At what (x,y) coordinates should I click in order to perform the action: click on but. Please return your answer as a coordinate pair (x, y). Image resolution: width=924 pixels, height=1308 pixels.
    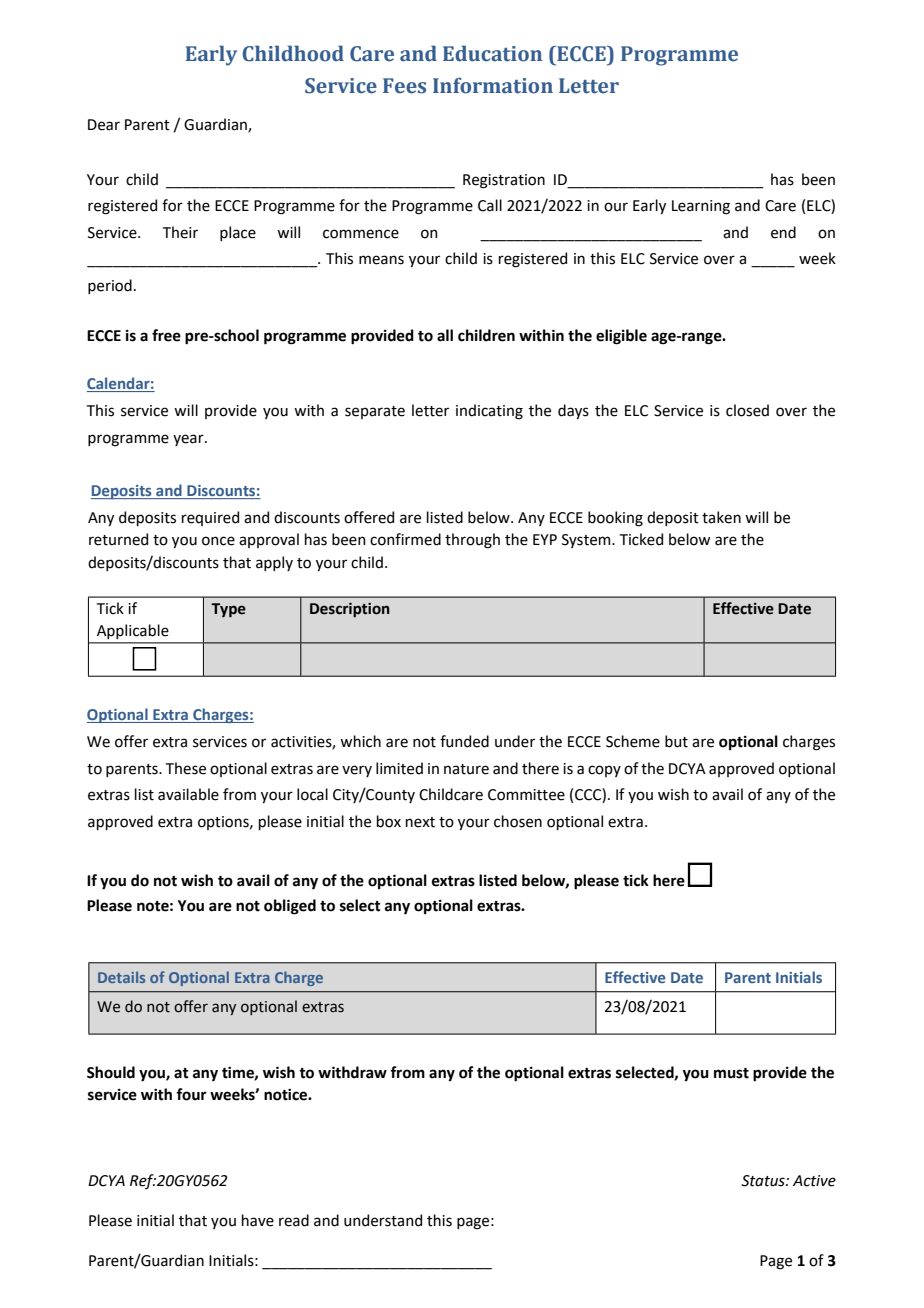
    Looking at the image, I should click on (676, 741).
